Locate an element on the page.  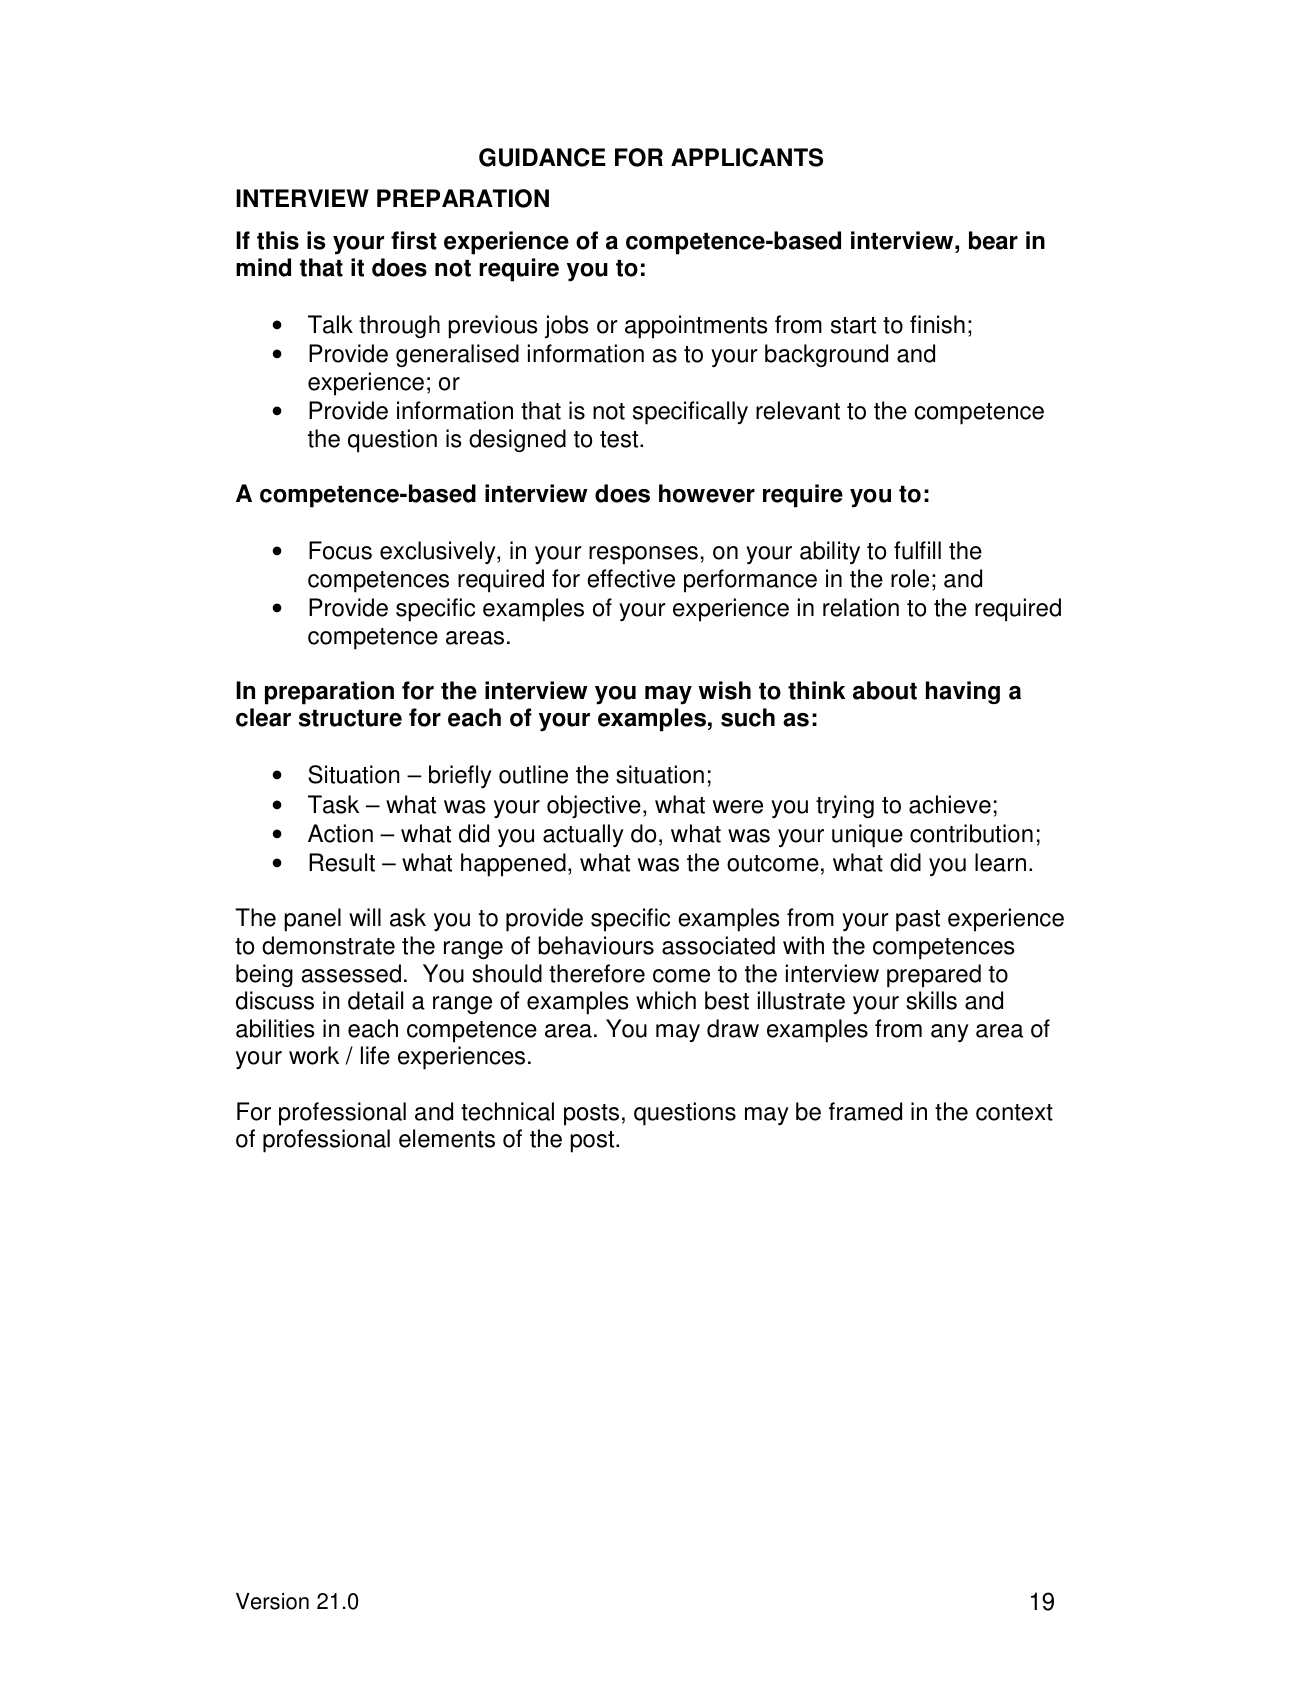
first is located at coordinates (414, 240).
